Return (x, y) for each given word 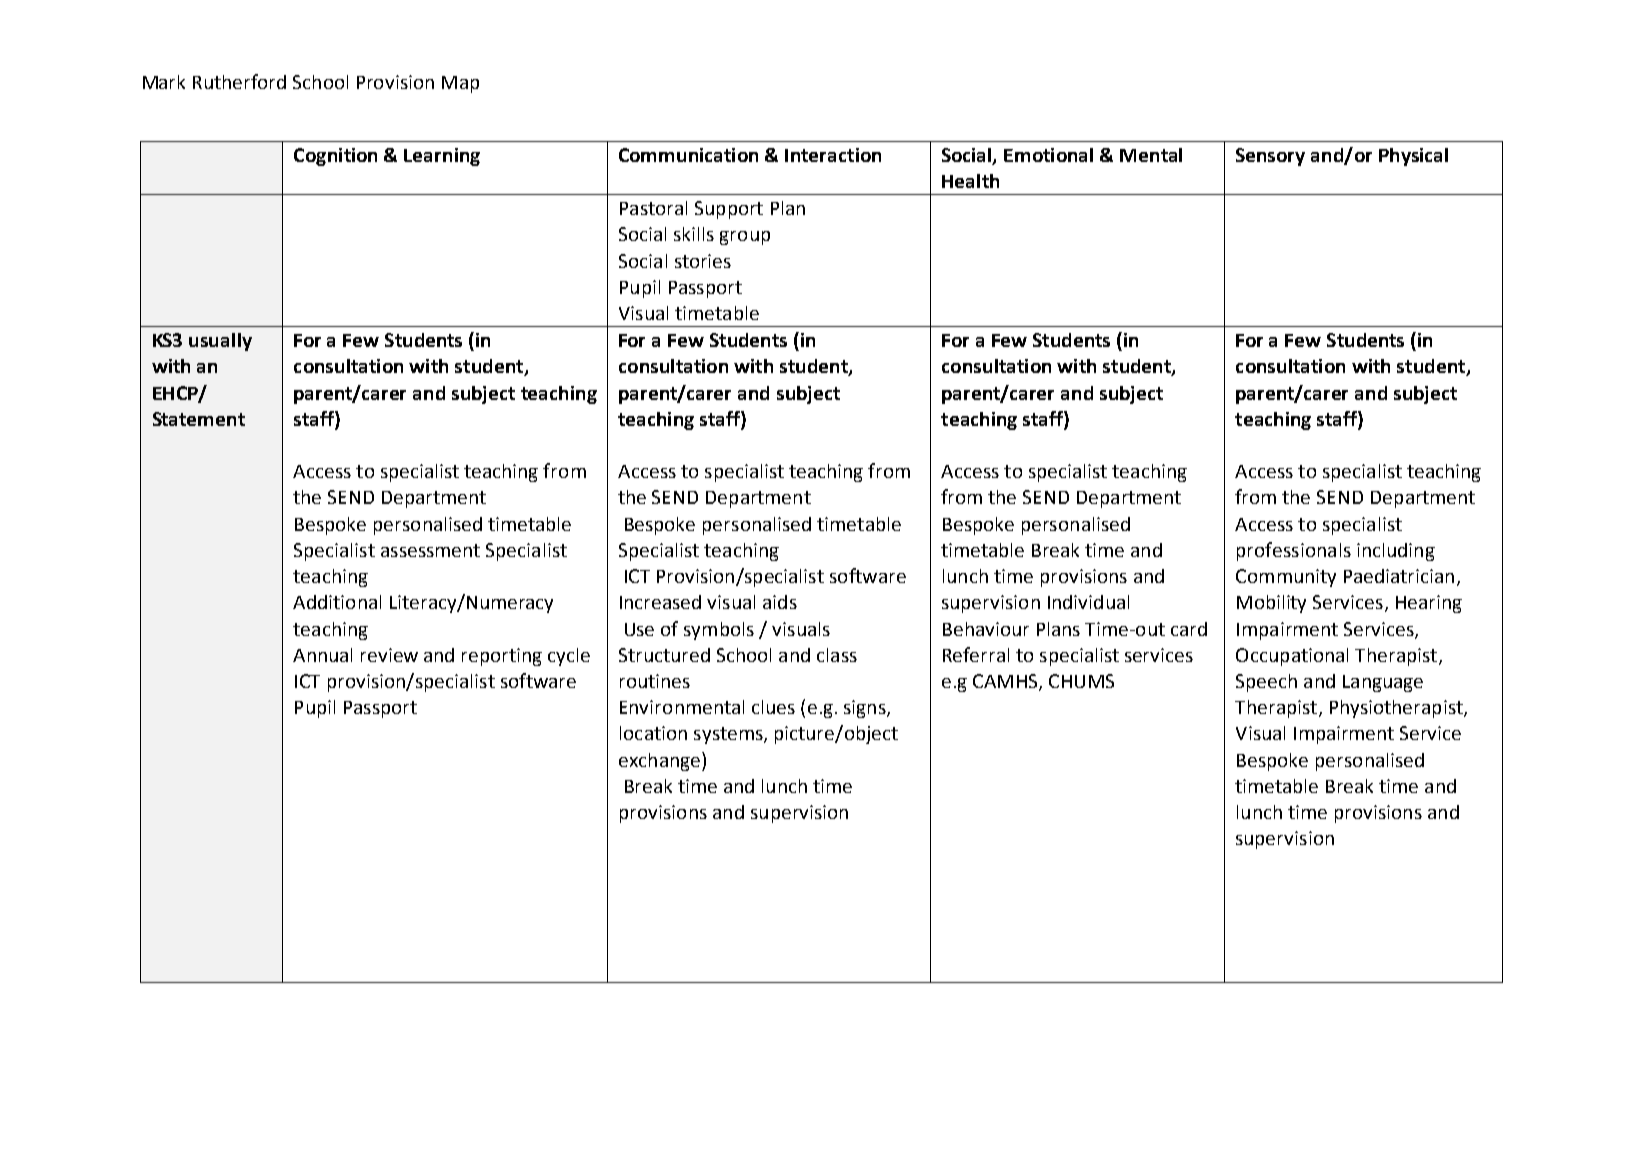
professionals (1294, 551)
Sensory (1270, 157)
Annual (322, 655)
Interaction (833, 155)
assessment (430, 550)
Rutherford (239, 81)
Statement (199, 419)
